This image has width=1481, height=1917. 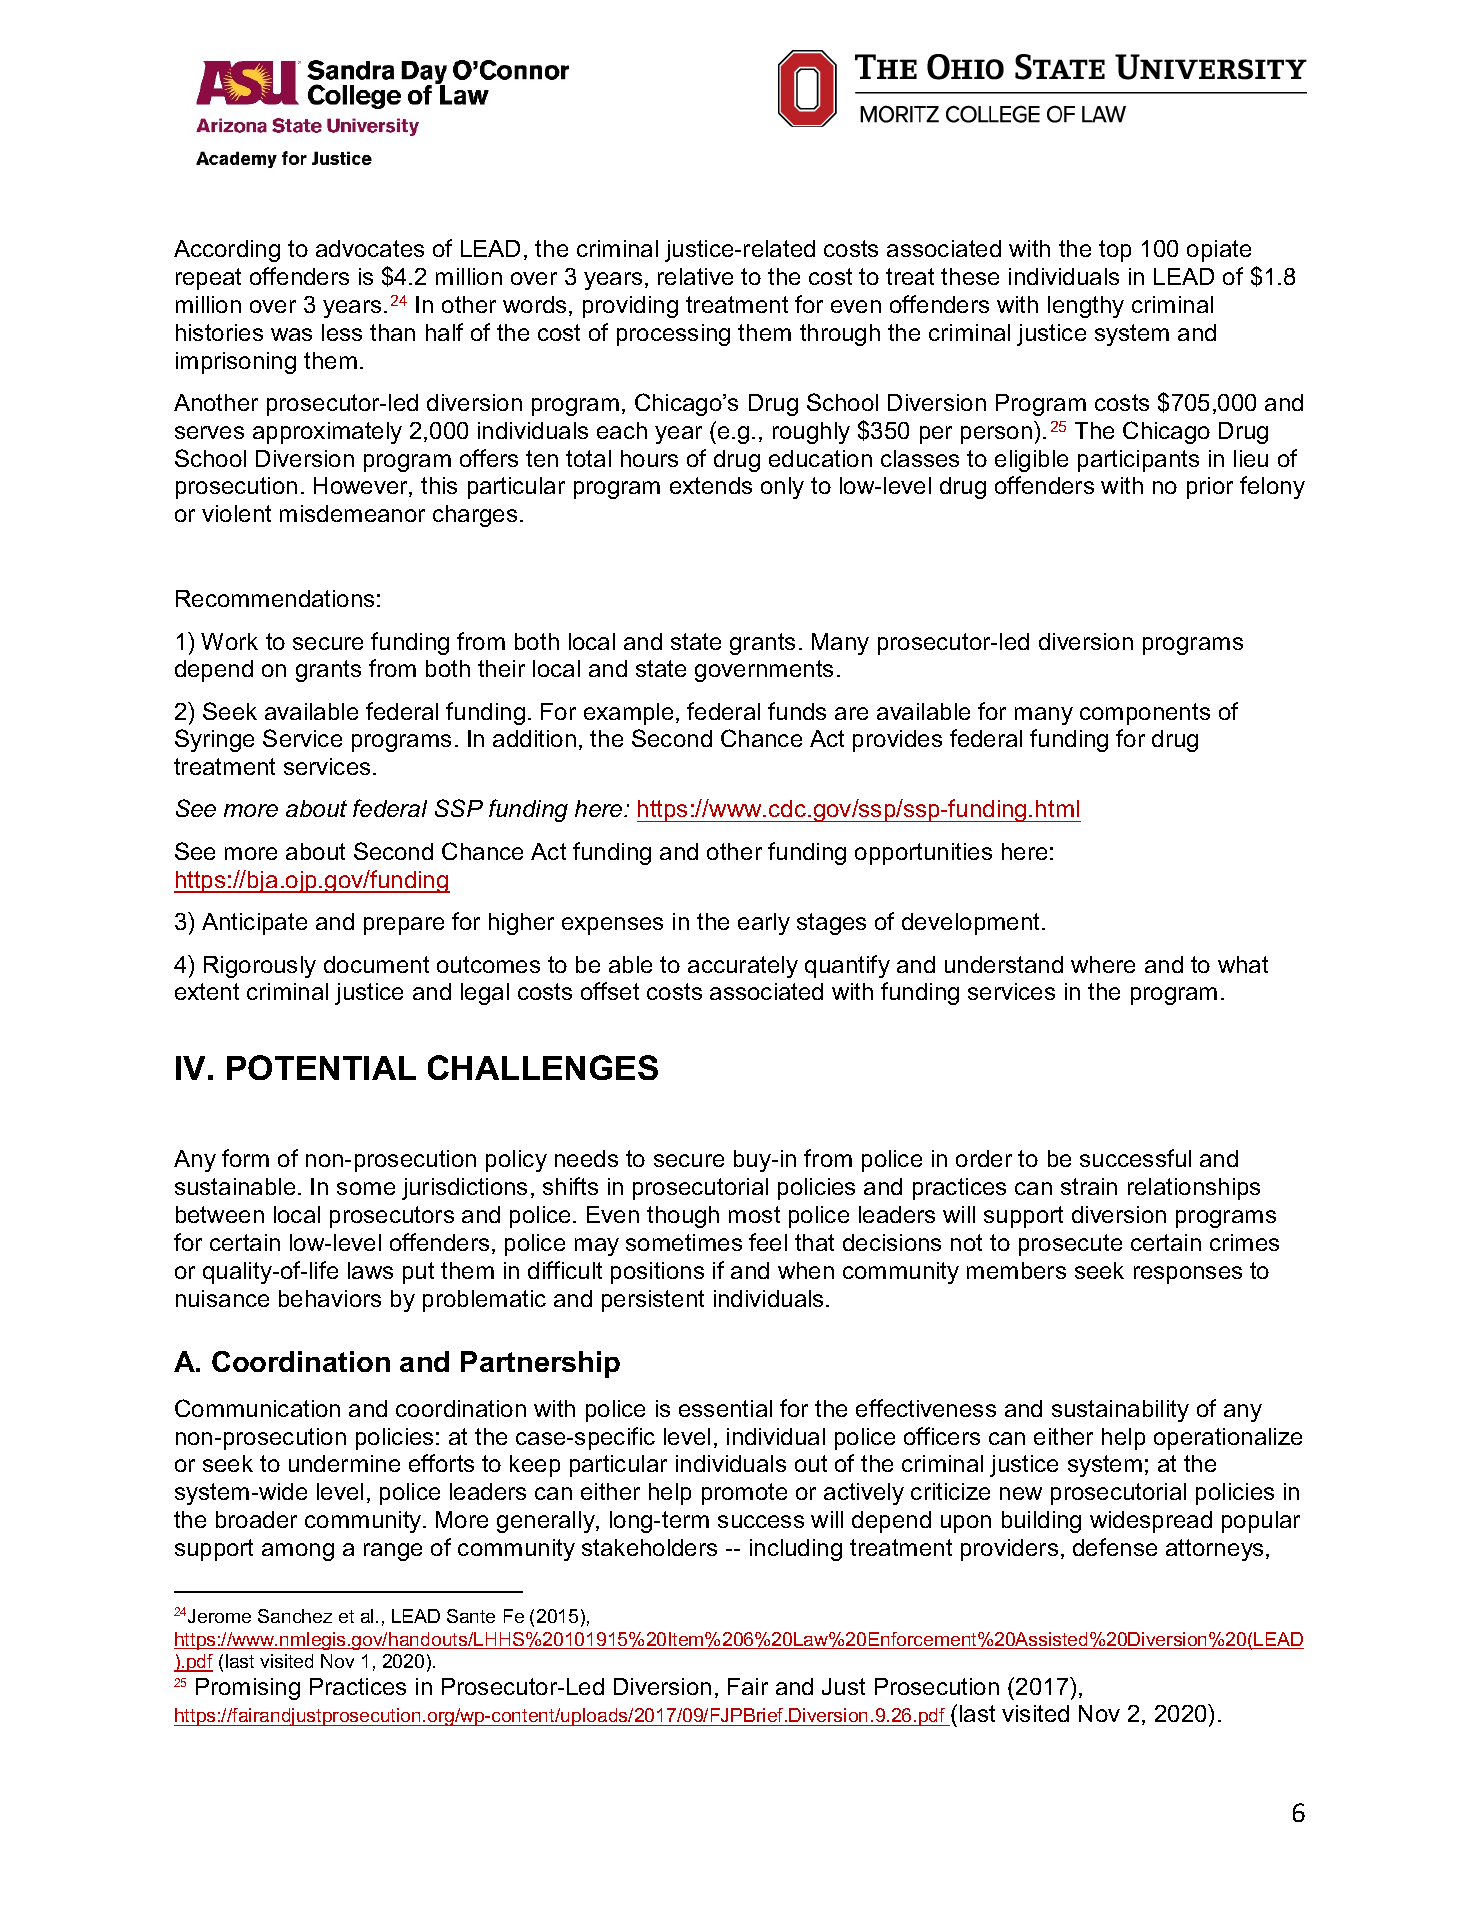 What do you see at coordinates (330, 1298) in the image?
I see `behaviors` at bounding box center [330, 1298].
